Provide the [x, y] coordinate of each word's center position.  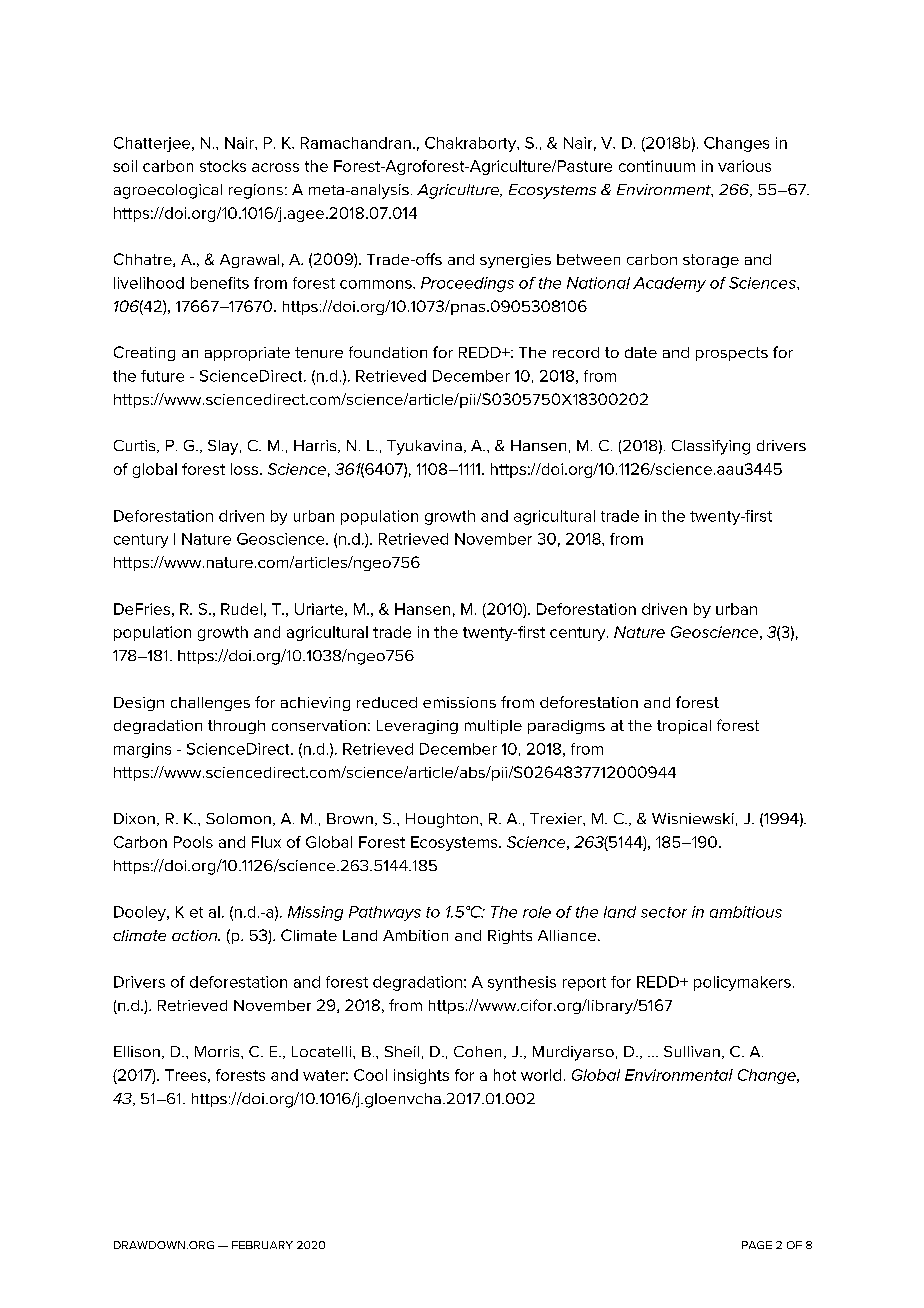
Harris [316, 446]
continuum [657, 166]
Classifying [711, 447]
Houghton [442, 820]
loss [244, 469]
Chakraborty [472, 144]
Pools [193, 842]
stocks [223, 166]
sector [664, 912]
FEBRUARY [262, 1245]
